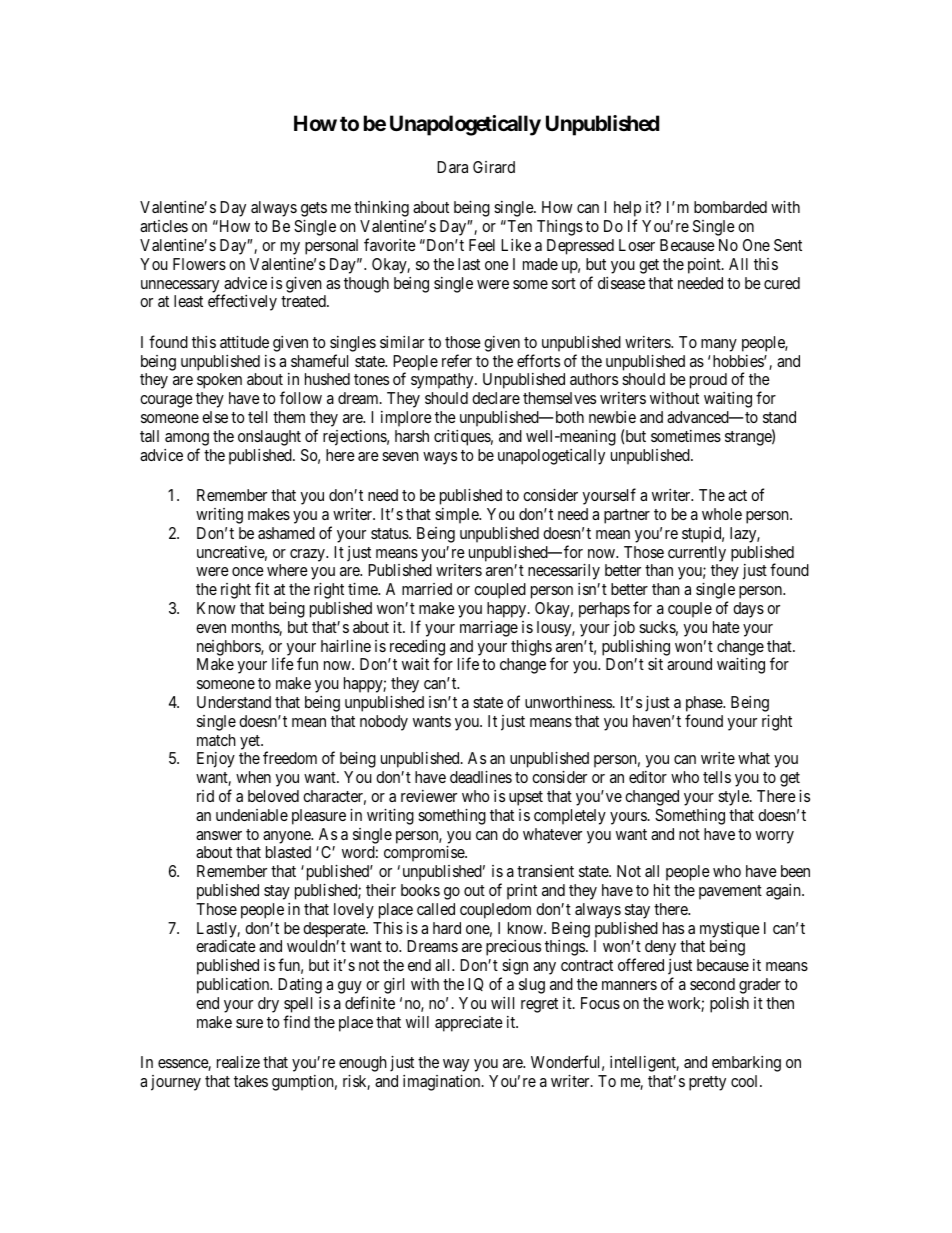  Describe the element at coordinates (722, 514) in the screenshot. I see `whole` at that location.
